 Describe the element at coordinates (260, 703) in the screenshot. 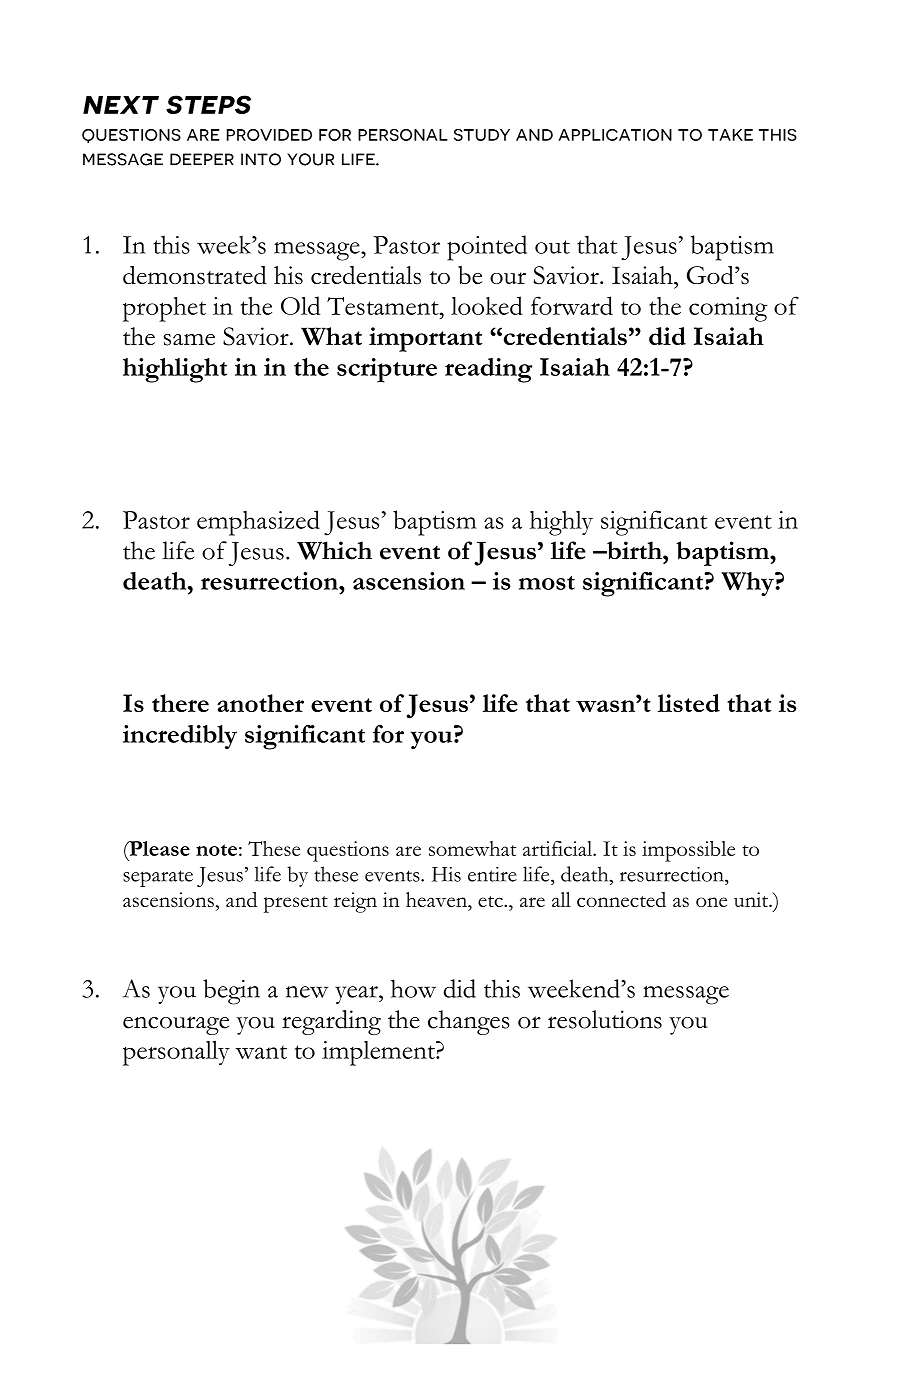

I see `another` at that location.
